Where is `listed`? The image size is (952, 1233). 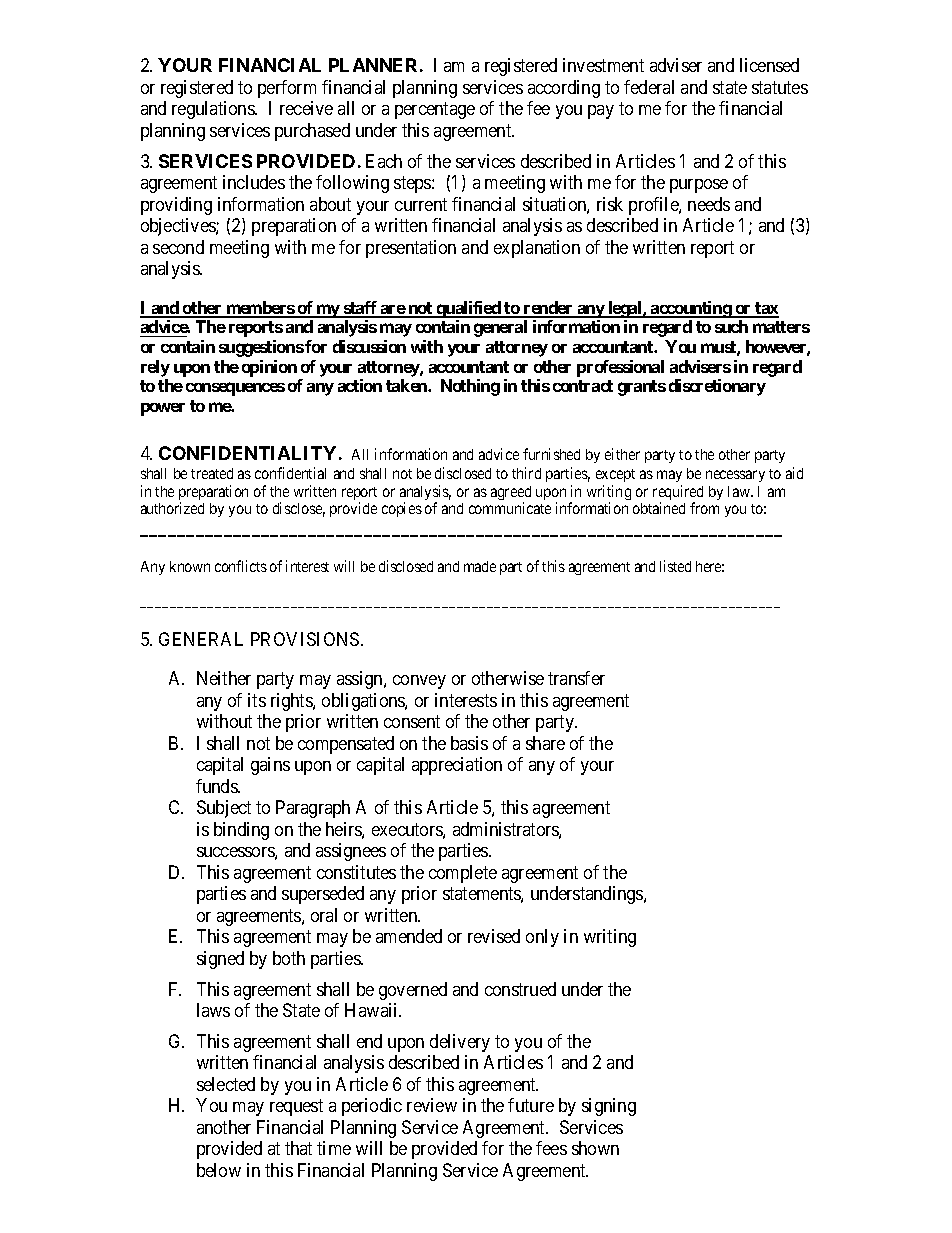
listed is located at coordinates (675, 566).
